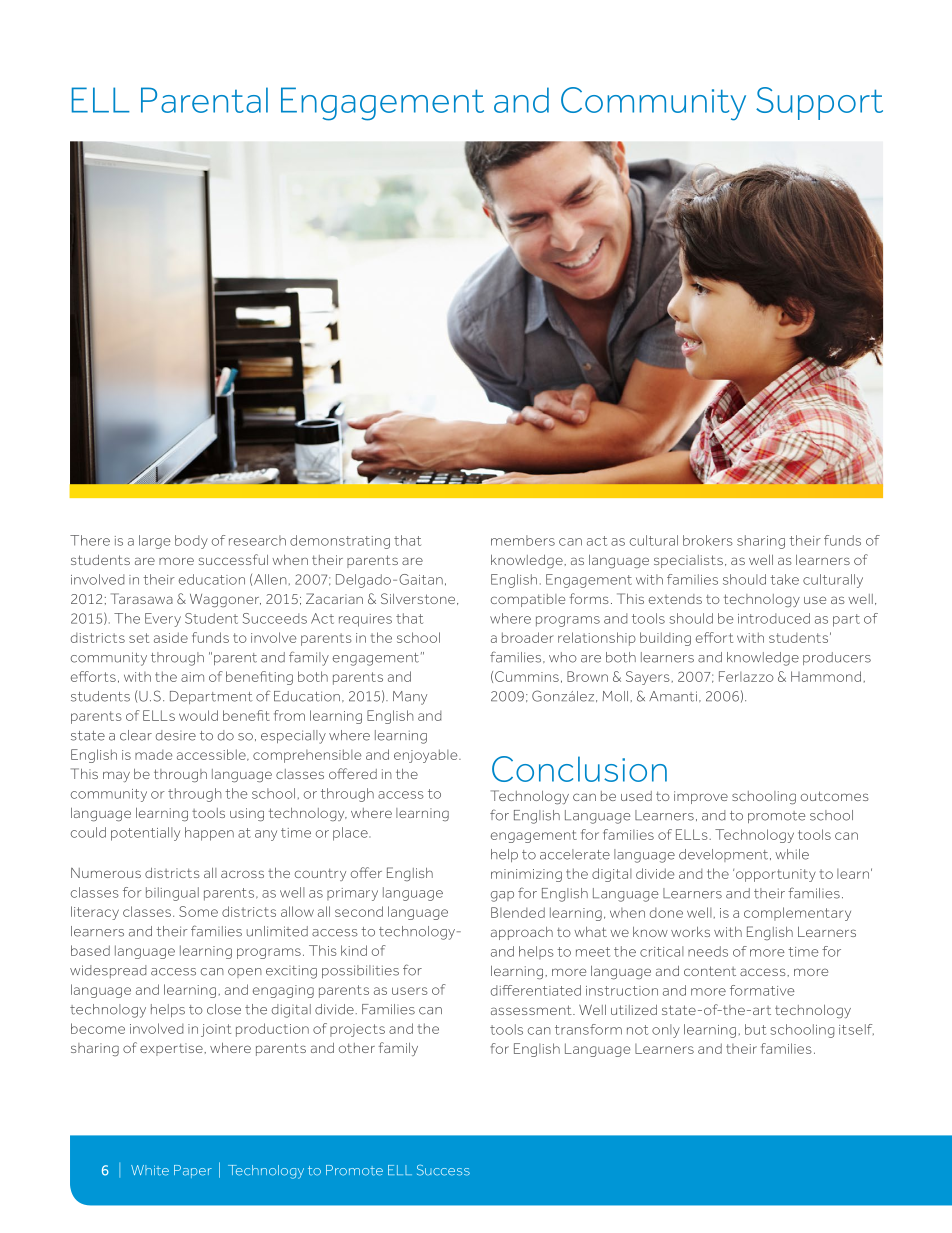  Describe the element at coordinates (357, 1048) in the screenshot. I see `other` at that location.
